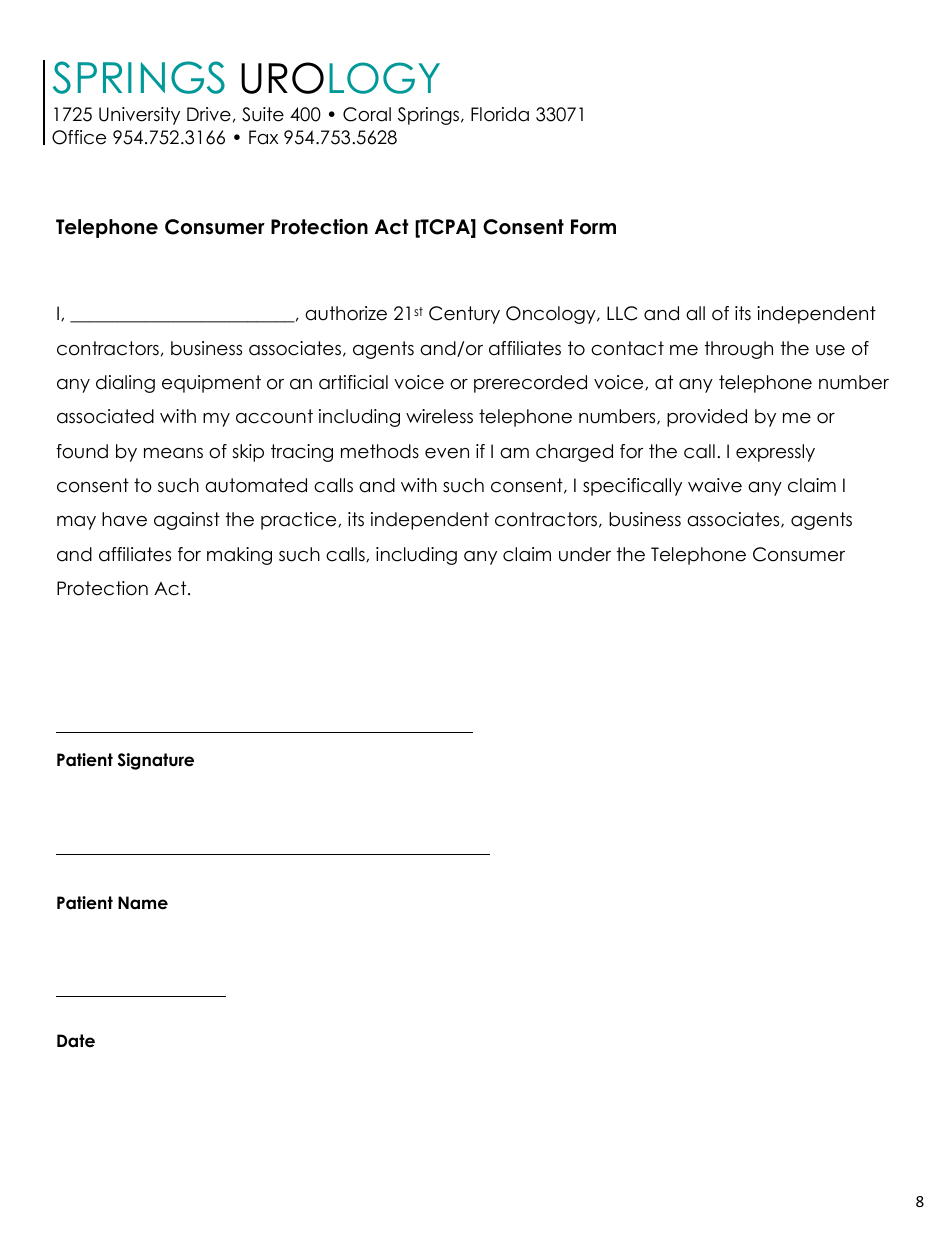  Describe the element at coordinates (739, 350) in the page. I see `through` at that location.
